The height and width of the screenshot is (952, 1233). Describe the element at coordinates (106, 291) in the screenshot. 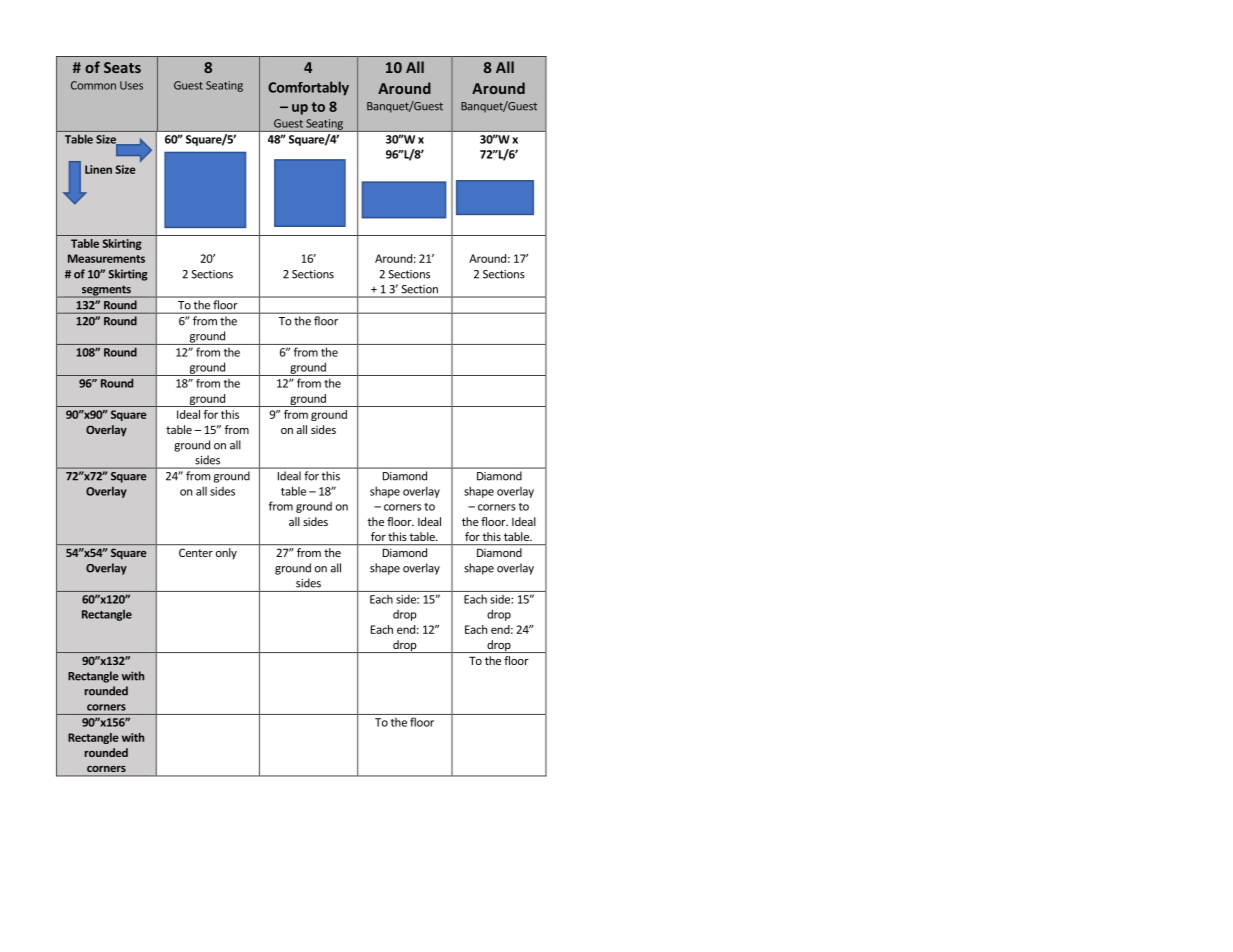

I see `segments` at that location.
